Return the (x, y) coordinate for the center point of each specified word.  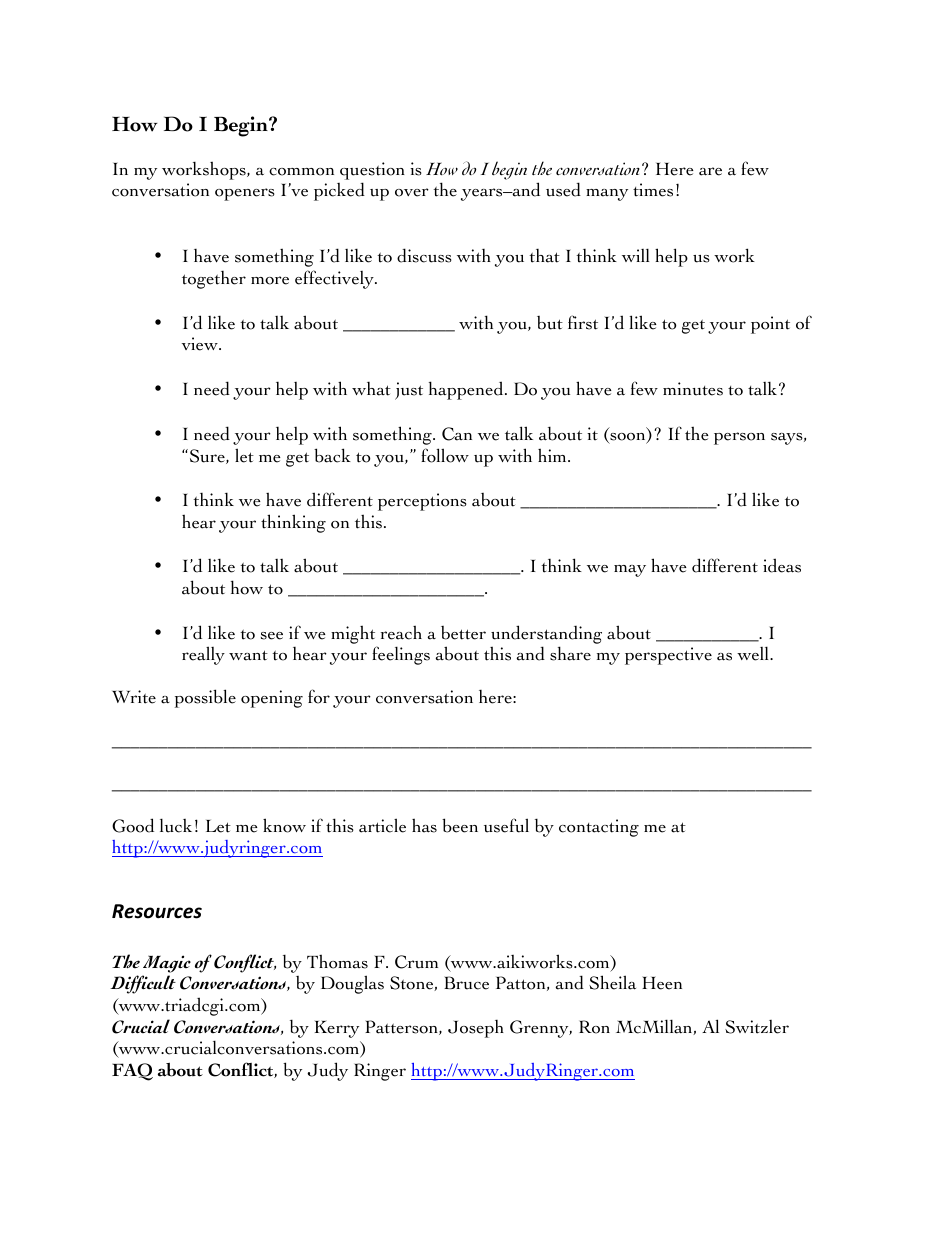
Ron (594, 1027)
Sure (207, 456)
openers (245, 194)
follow (445, 455)
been (460, 825)
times (653, 190)
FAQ (132, 1072)
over (412, 192)
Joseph (476, 1029)
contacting (599, 828)
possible (205, 698)
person (739, 438)
